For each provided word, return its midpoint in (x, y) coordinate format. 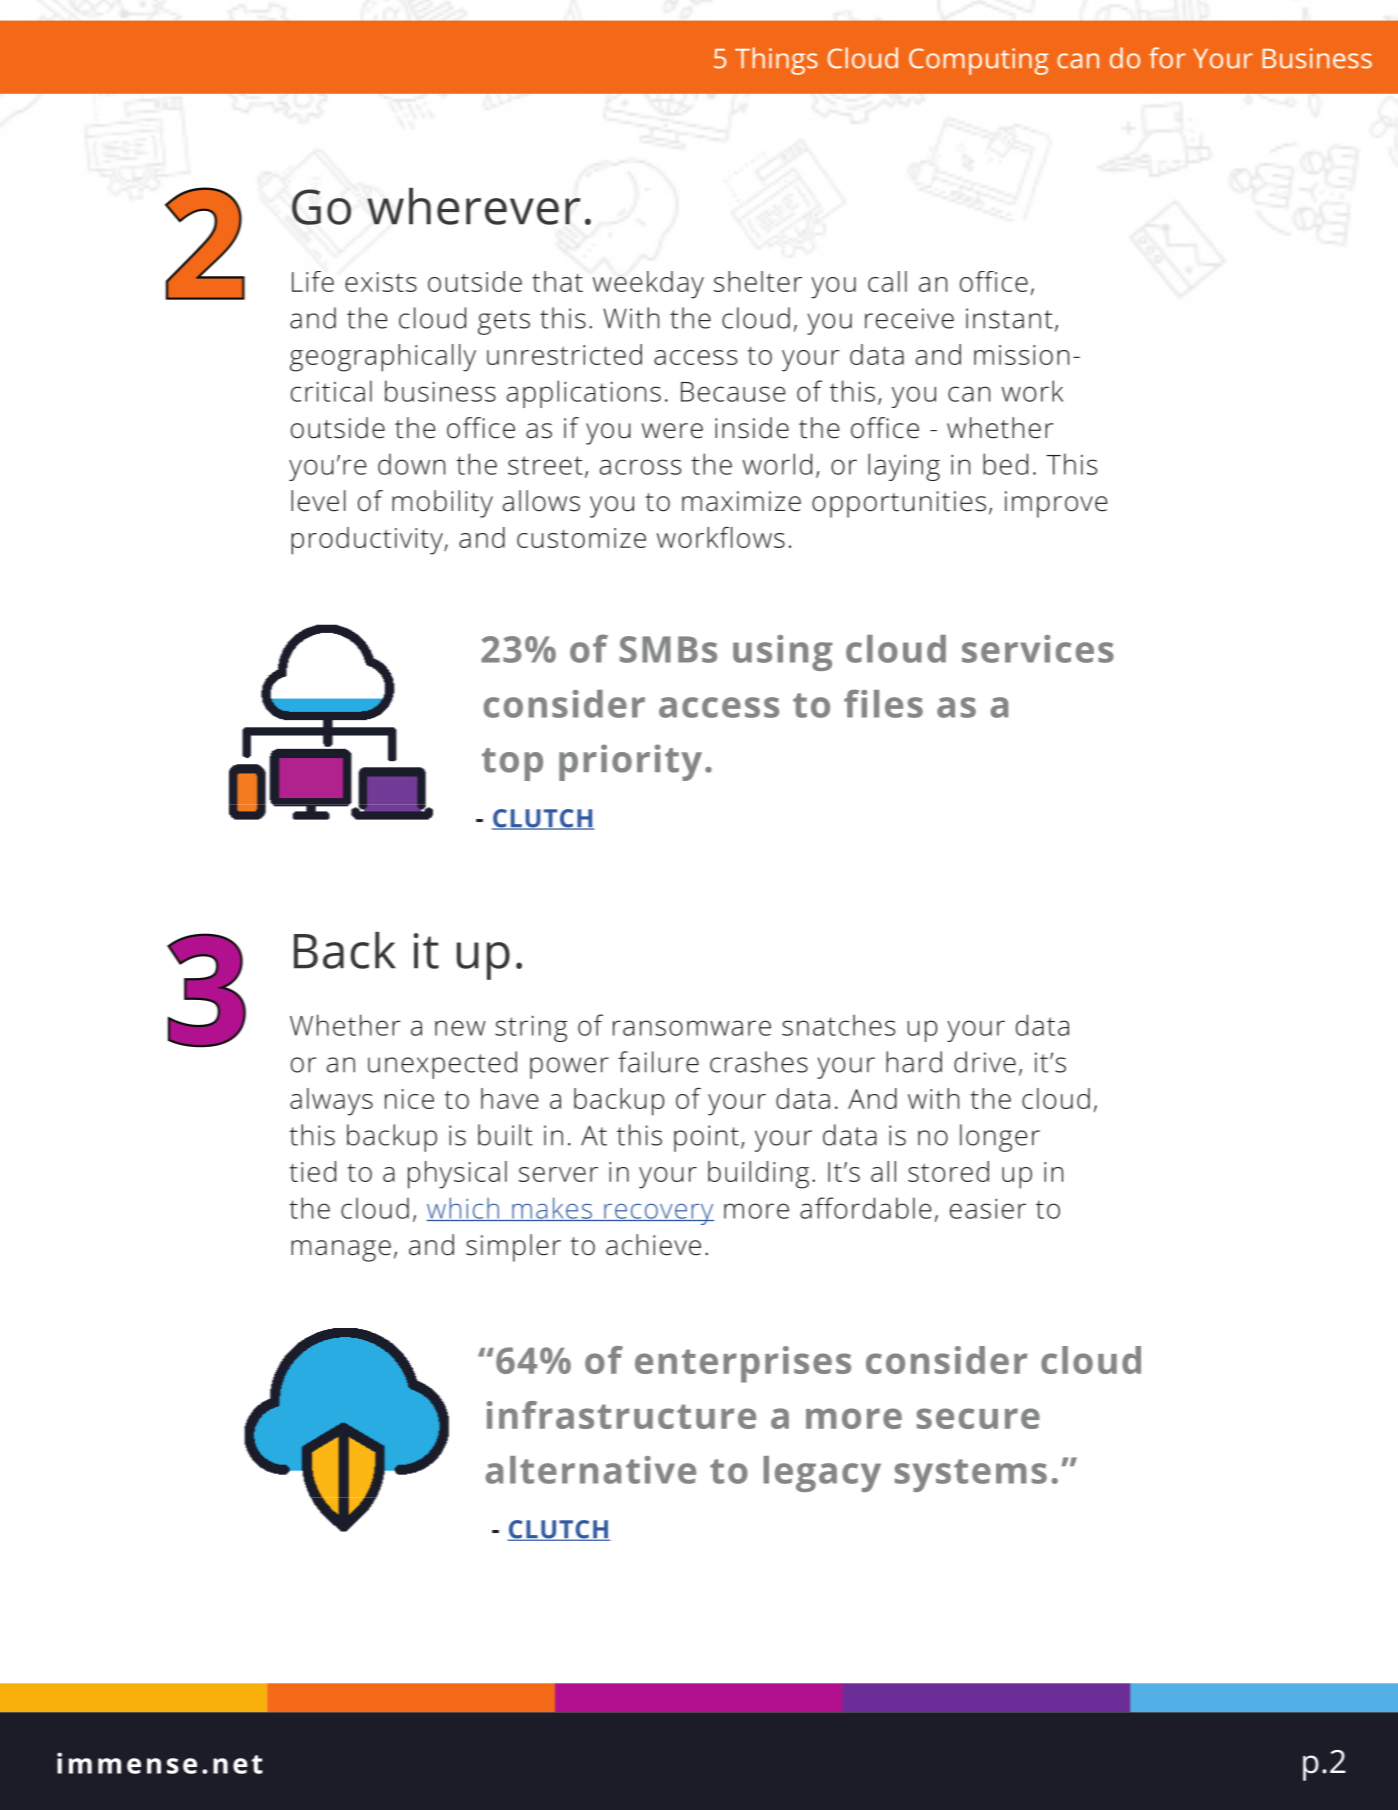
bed (1005, 464)
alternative (590, 1470)
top (512, 764)
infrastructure (621, 1415)
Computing (978, 61)
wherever (473, 206)
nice (409, 1099)
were (672, 431)
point (706, 1138)
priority (630, 762)
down (411, 464)
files (883, 703)
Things (776, 61)
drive (985, 1062)
